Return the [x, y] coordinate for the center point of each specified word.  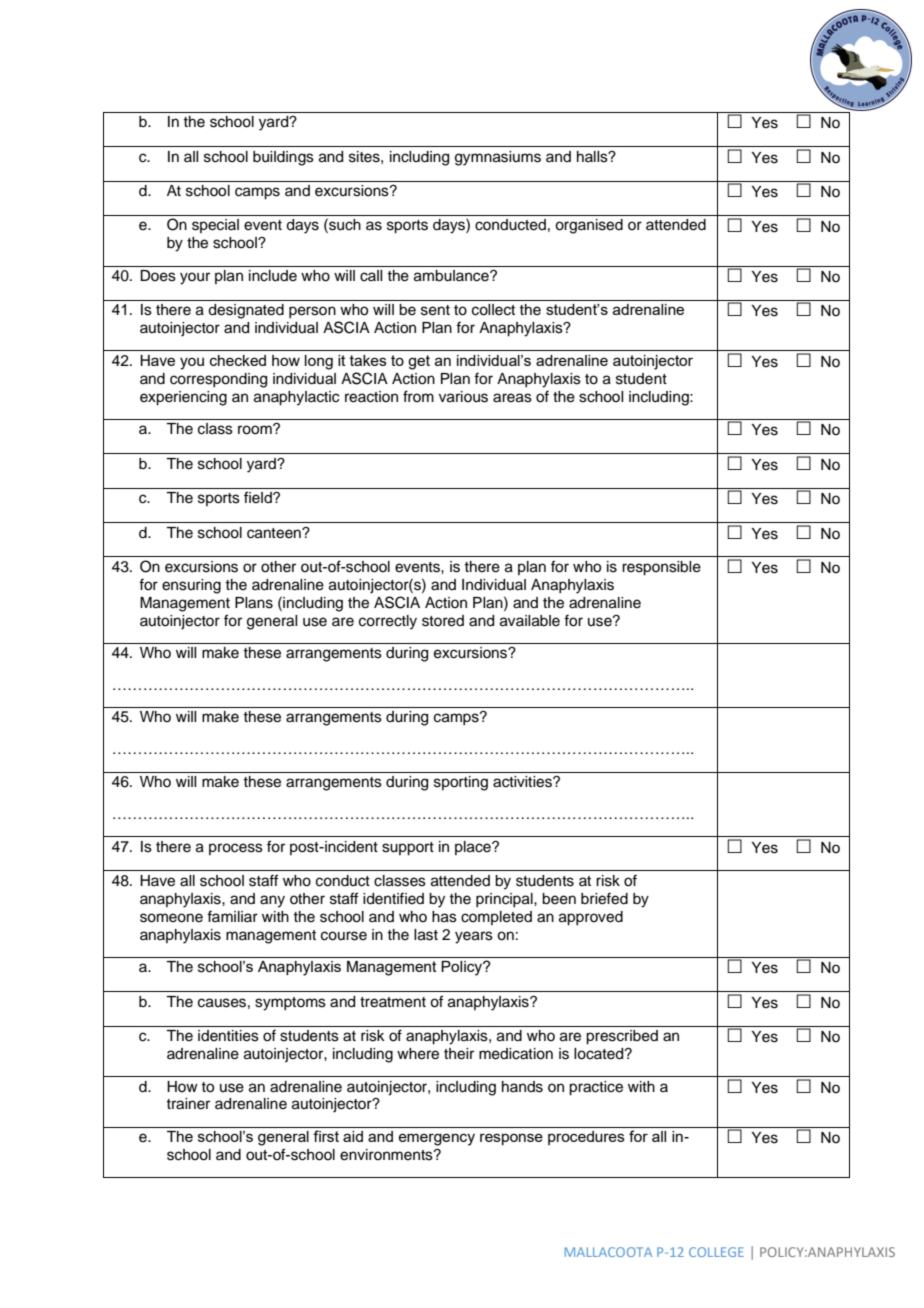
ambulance [452, 276]
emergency [436, 1139]
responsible [661, 568]
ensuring [191, 586]
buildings [283, 158]
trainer [188, 1104]
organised [589, 226]
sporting [461, 783]
